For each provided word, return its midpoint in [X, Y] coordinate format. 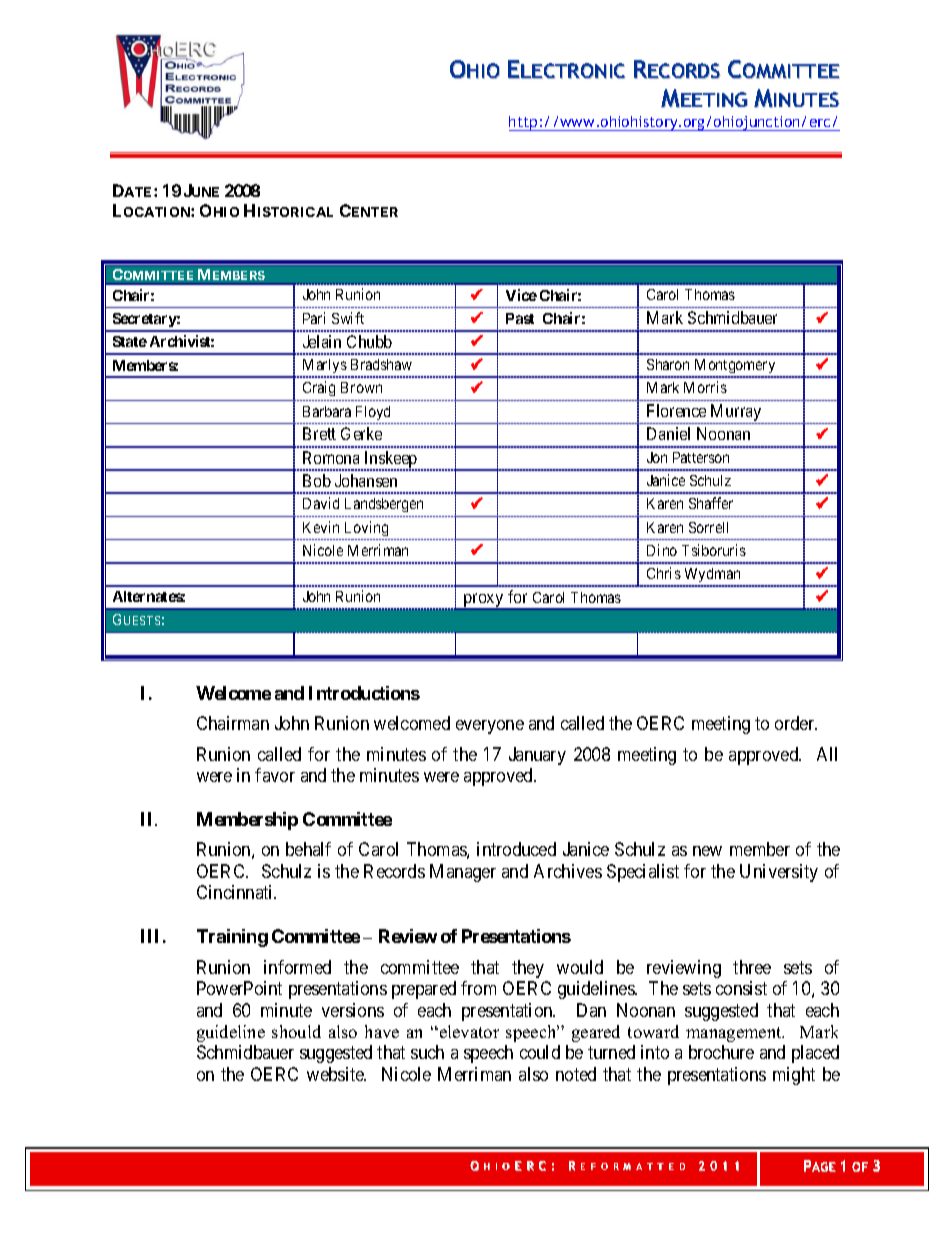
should [296, 1031]
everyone [490, 727]
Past [520, 318]
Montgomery [735, 368]
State [130, 341]
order [796, 723]
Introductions [364, 693]
